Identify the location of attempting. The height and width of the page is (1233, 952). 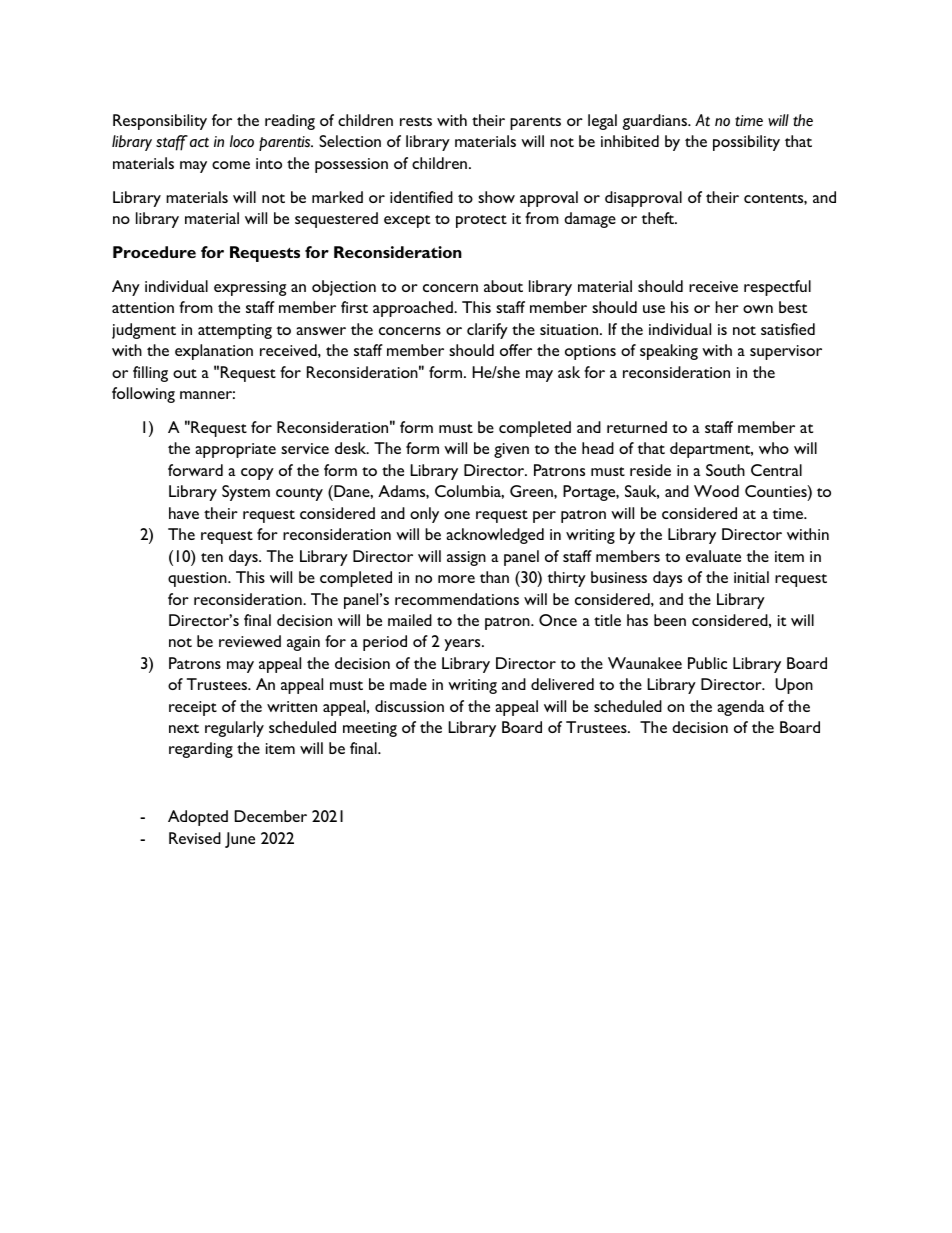
(235, 331).
